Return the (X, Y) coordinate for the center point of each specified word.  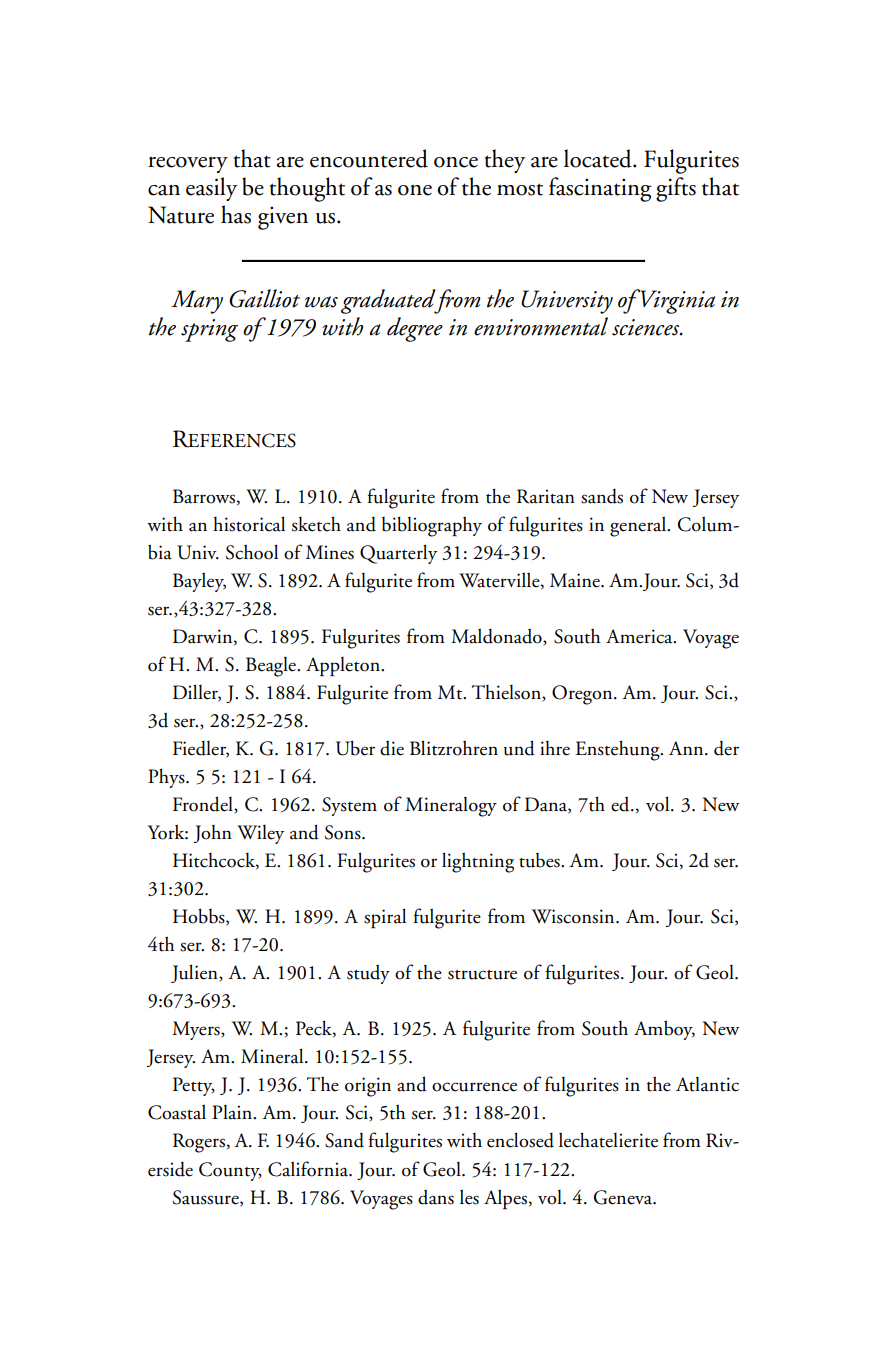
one (415, 190)
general (639, 526)
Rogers (199, 1143)
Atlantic (707, 1084)
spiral (385, 918)
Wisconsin (574, 916)
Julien (195, 973)
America (640, 636)
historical (249, 524)
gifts (676, 189)
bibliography (432, 526)
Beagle (272, 667)
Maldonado (497, 637)
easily (212, 189)
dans (436, 1197)
